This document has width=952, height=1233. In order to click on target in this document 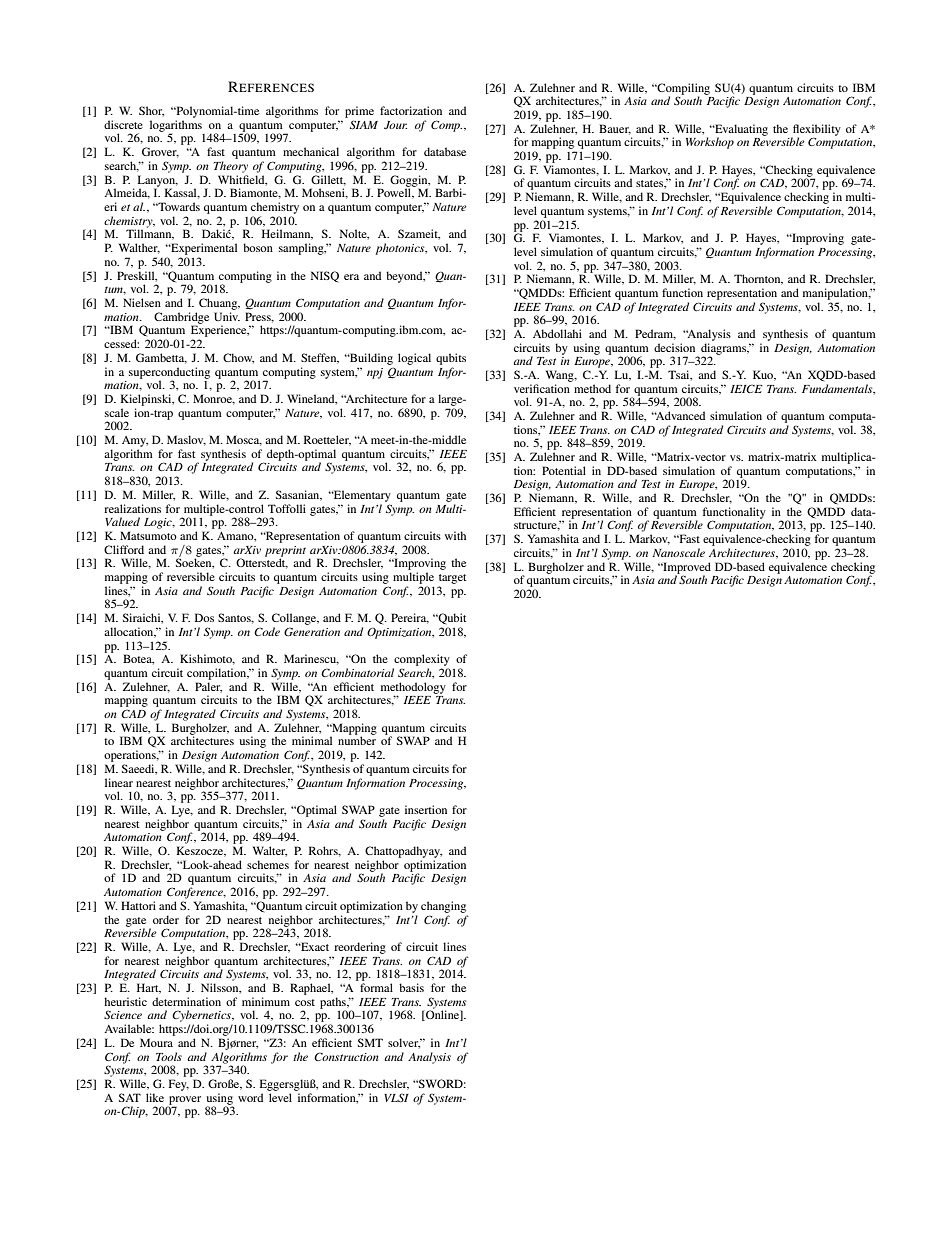, I will do `click(452, 579)`.
